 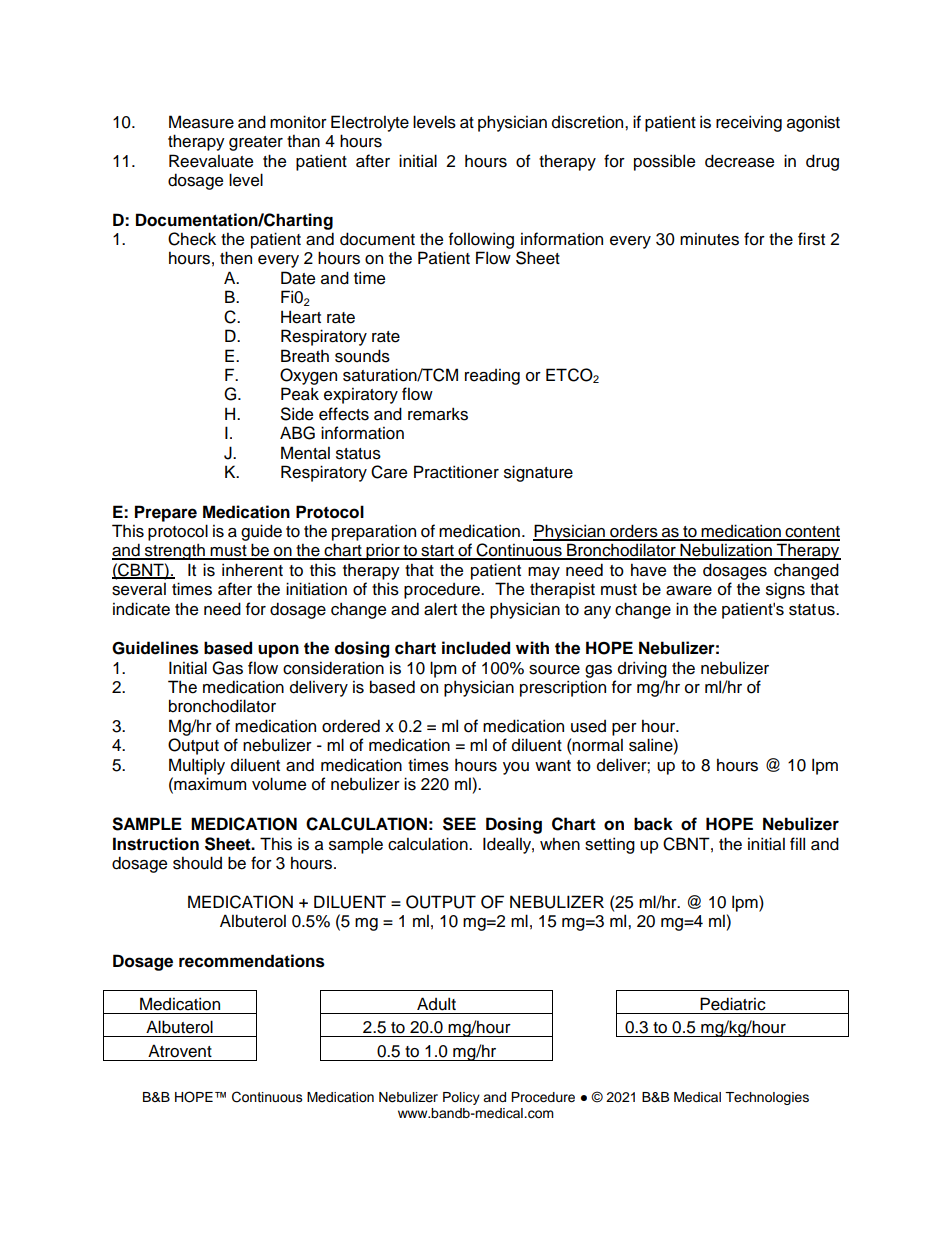 What do you see at coordinates (252, 961) in the image?
I see `recommendations` at bounding box center [252, 961].
